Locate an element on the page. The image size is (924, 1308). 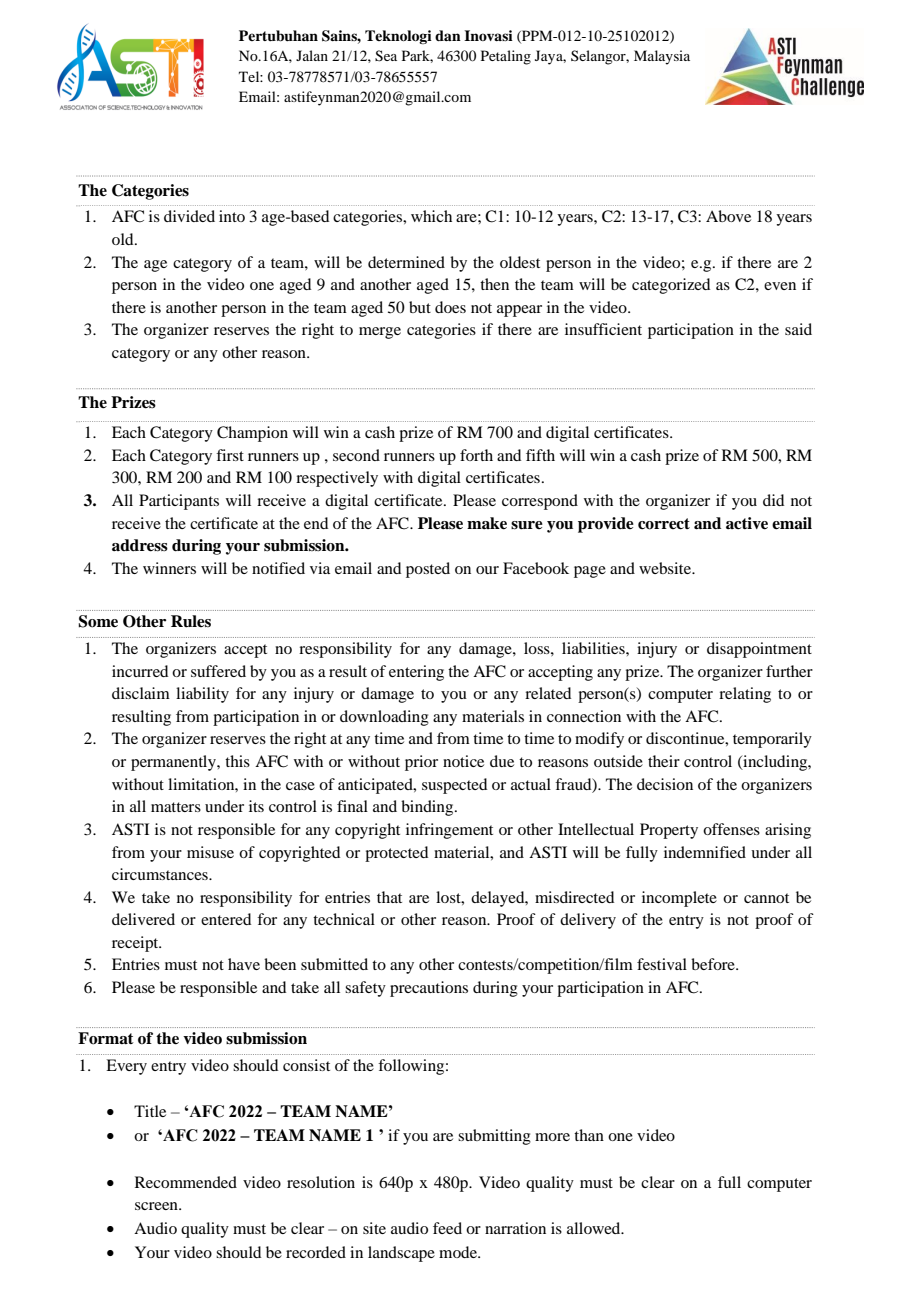
Malaysia is located at coordinates (662, 57).
